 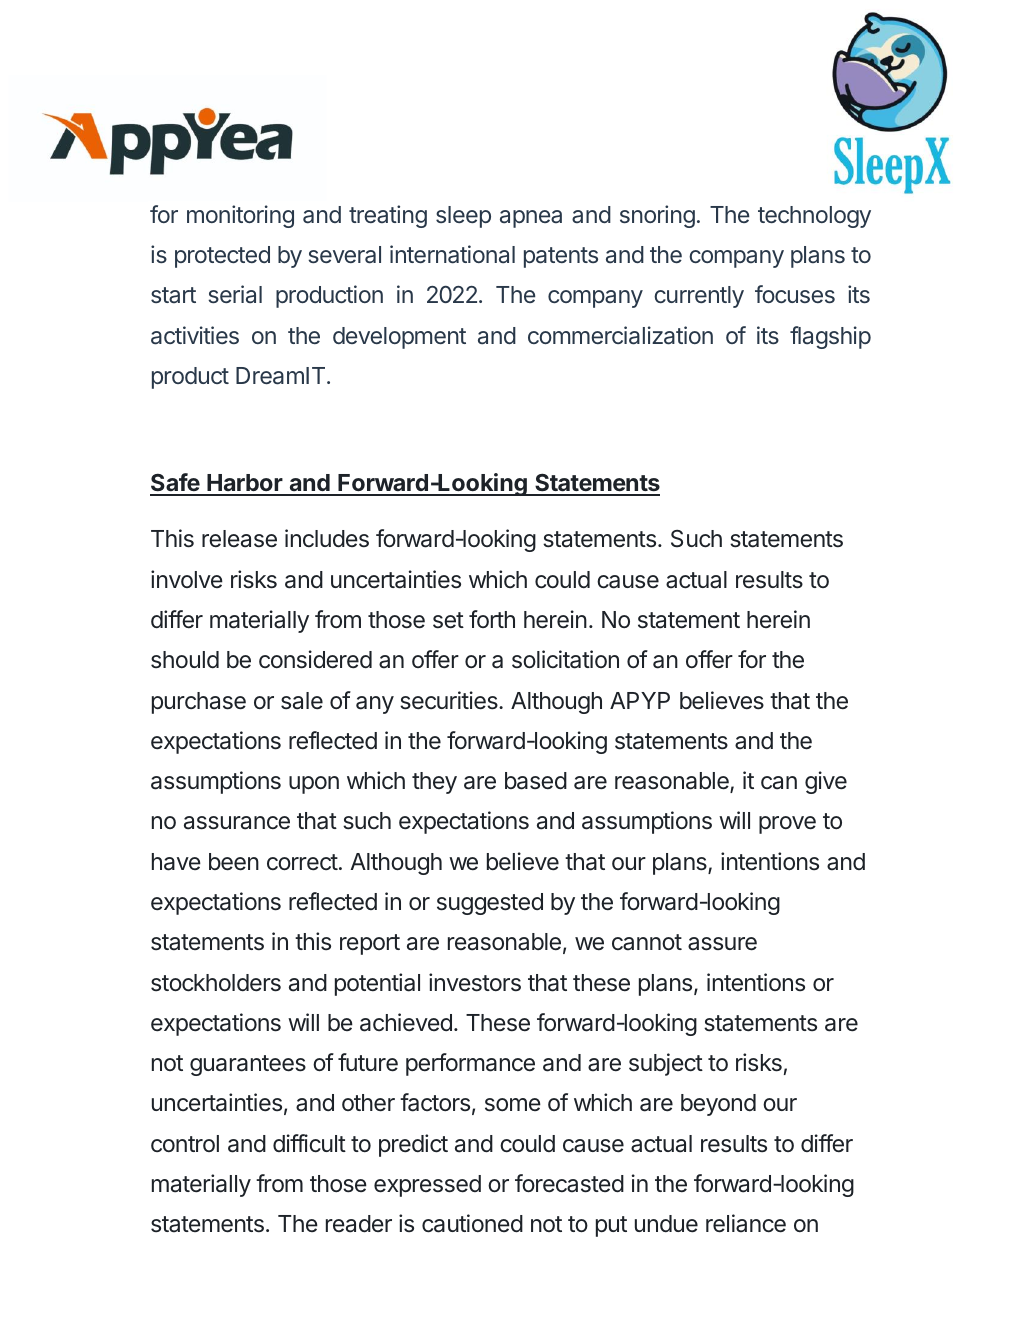 I want to click on sale, so click(x=302, y=701).
